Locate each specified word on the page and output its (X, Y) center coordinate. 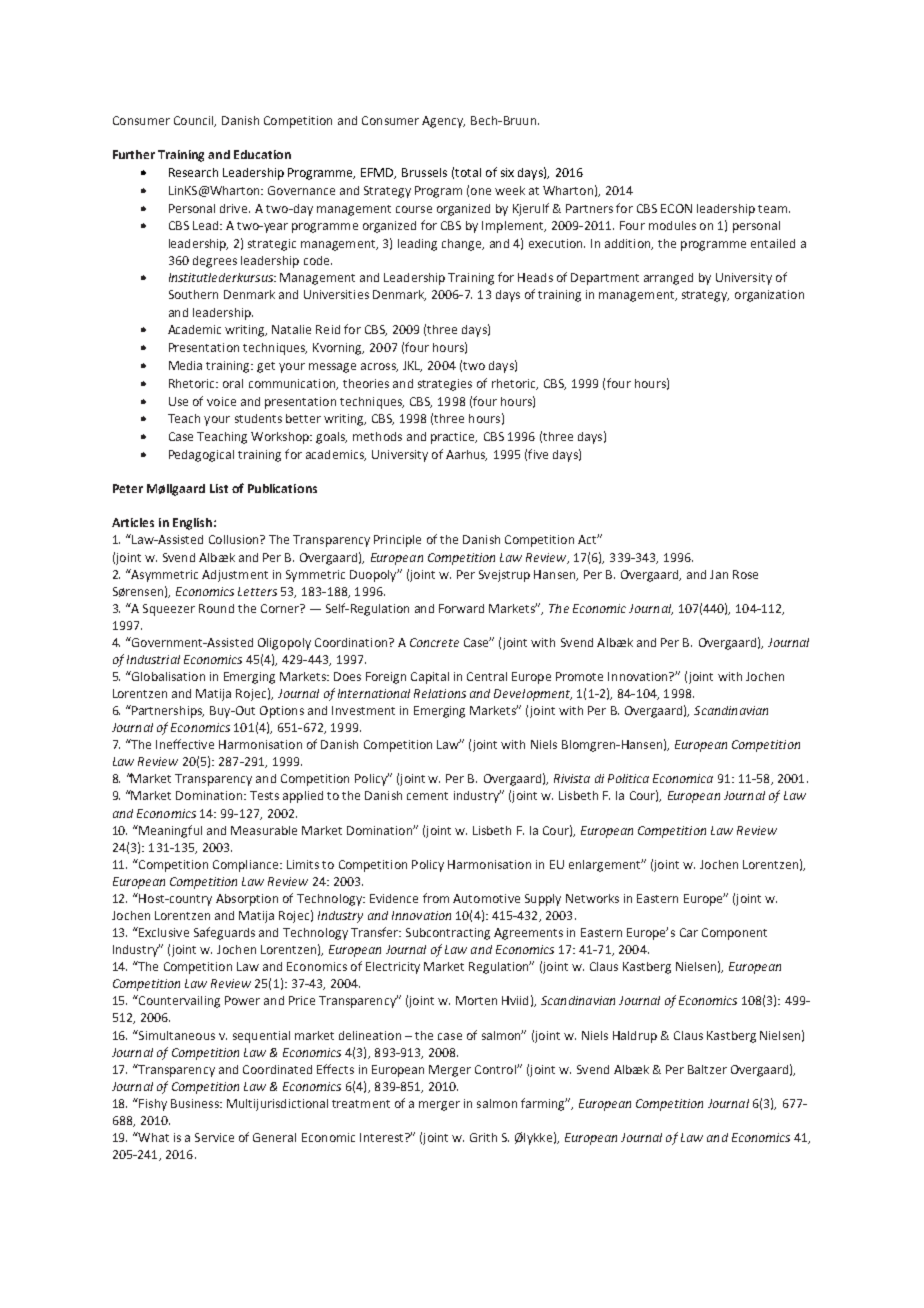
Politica (628, 778)
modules (672, 225)
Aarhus (466, 455)
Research (193, 172)
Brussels (424, 172)
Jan (719, 574)
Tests (264, 795)
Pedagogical (201, 456)
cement (427, 796)
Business (196, 1103)
